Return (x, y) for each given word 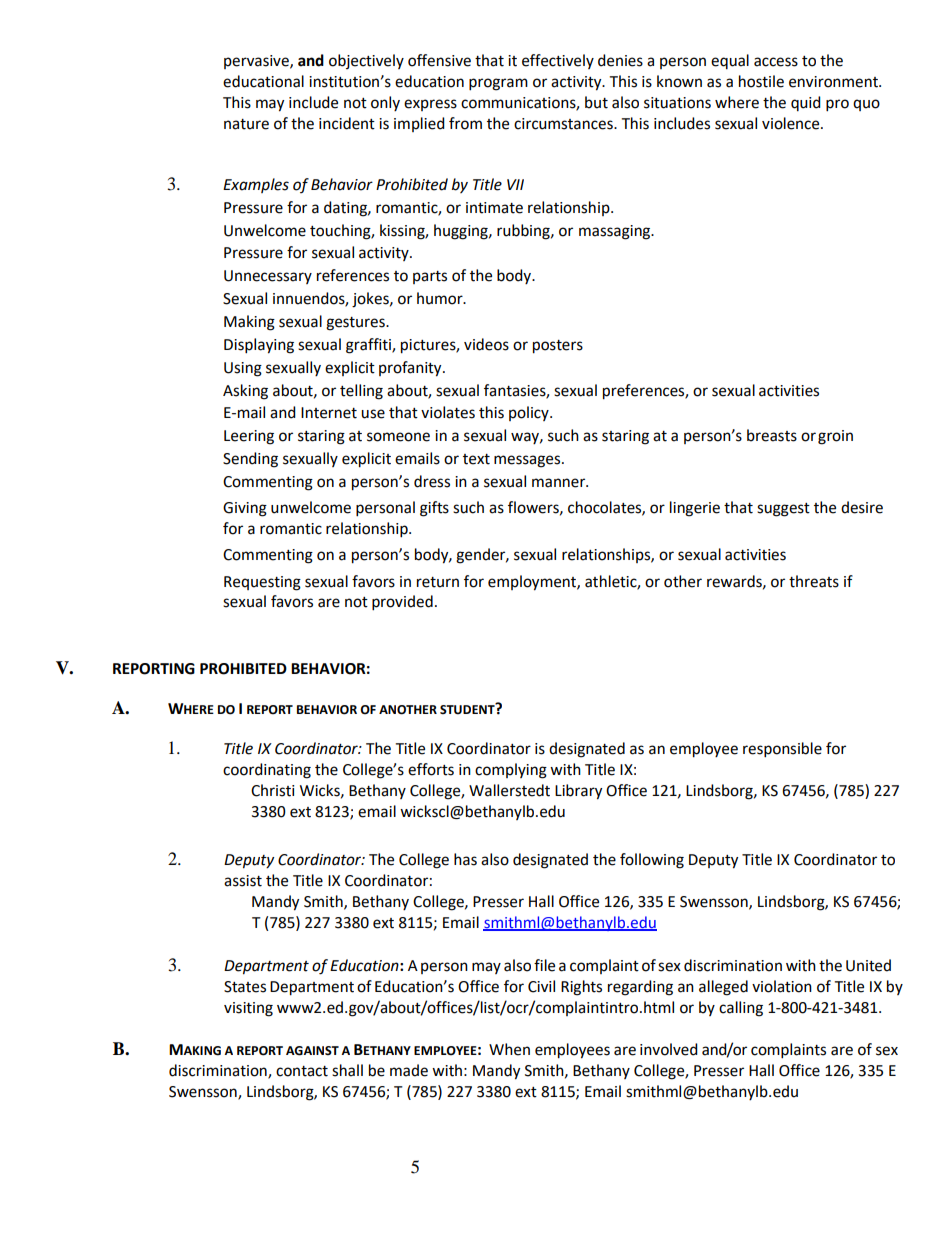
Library (578, 792)
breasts (772, 435)
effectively (558, 61)
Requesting (262, 583)
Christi (273, 790)
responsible (782, 750)
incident (347, 123)
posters (558, 347)
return (438, 582)
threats (814, 581)
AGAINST (312, 1051)
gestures (356, 324)
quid (806, 103)
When (509, 1049)
